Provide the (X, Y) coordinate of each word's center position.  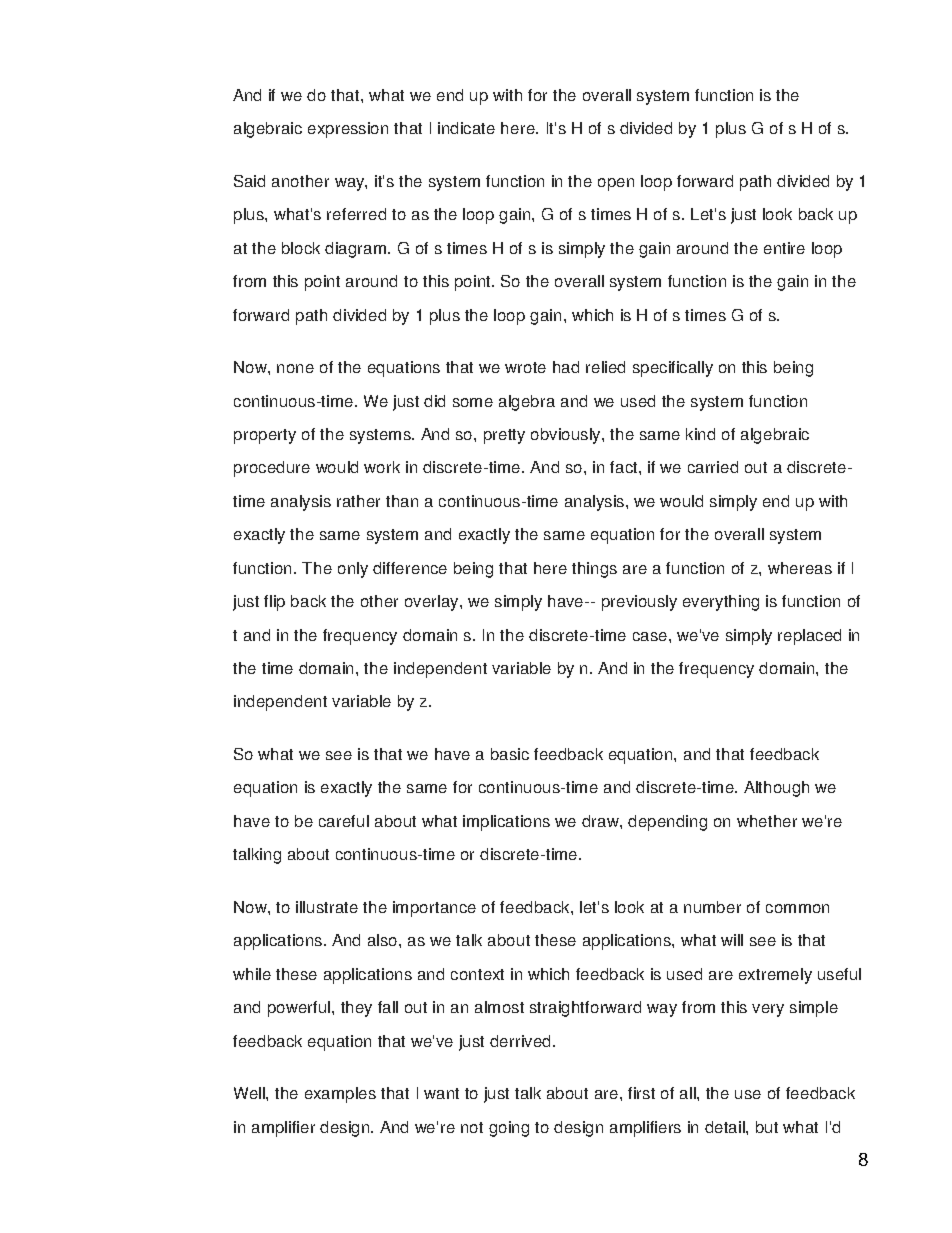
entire (784, 248)
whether (767, 821)
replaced (809, 637)
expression (348, 130)
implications (506, 823)
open (616, 184)
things (594, 570)
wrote (525, 367)
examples (340, 1095)
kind (700, 434)
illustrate (327, 907)
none (295, 368)
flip (274, 603)
